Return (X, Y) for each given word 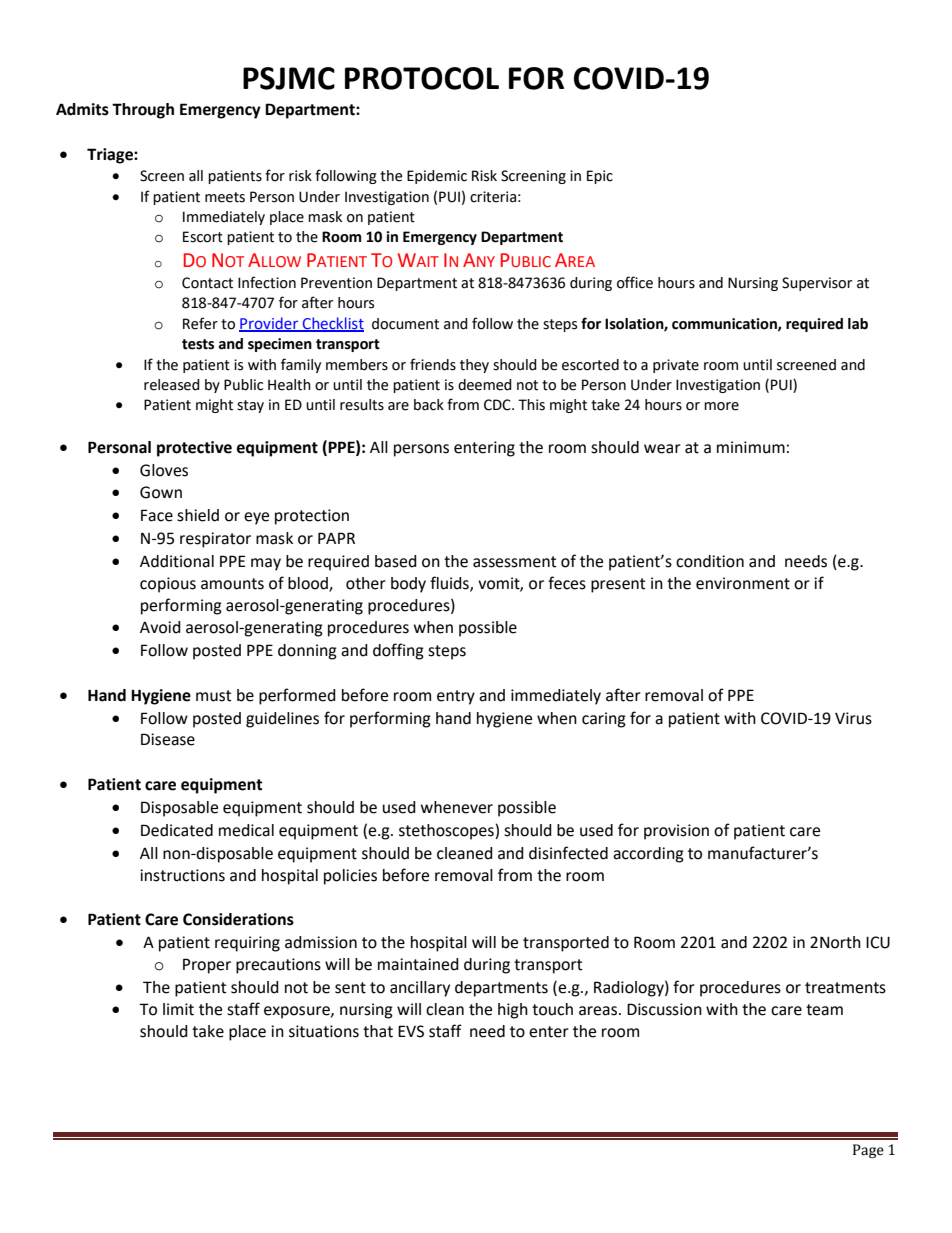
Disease (168, 739)
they (474, 366)
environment (743, 583)
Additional (177, 561)
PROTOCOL (422, 78)
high (513, 1011)
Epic (600, 177)
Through (143, 111)
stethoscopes (447, 832)
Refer (200, 323)
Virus (853, 718)
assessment (514, 562)
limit (178, 1009)
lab (858, 324)
